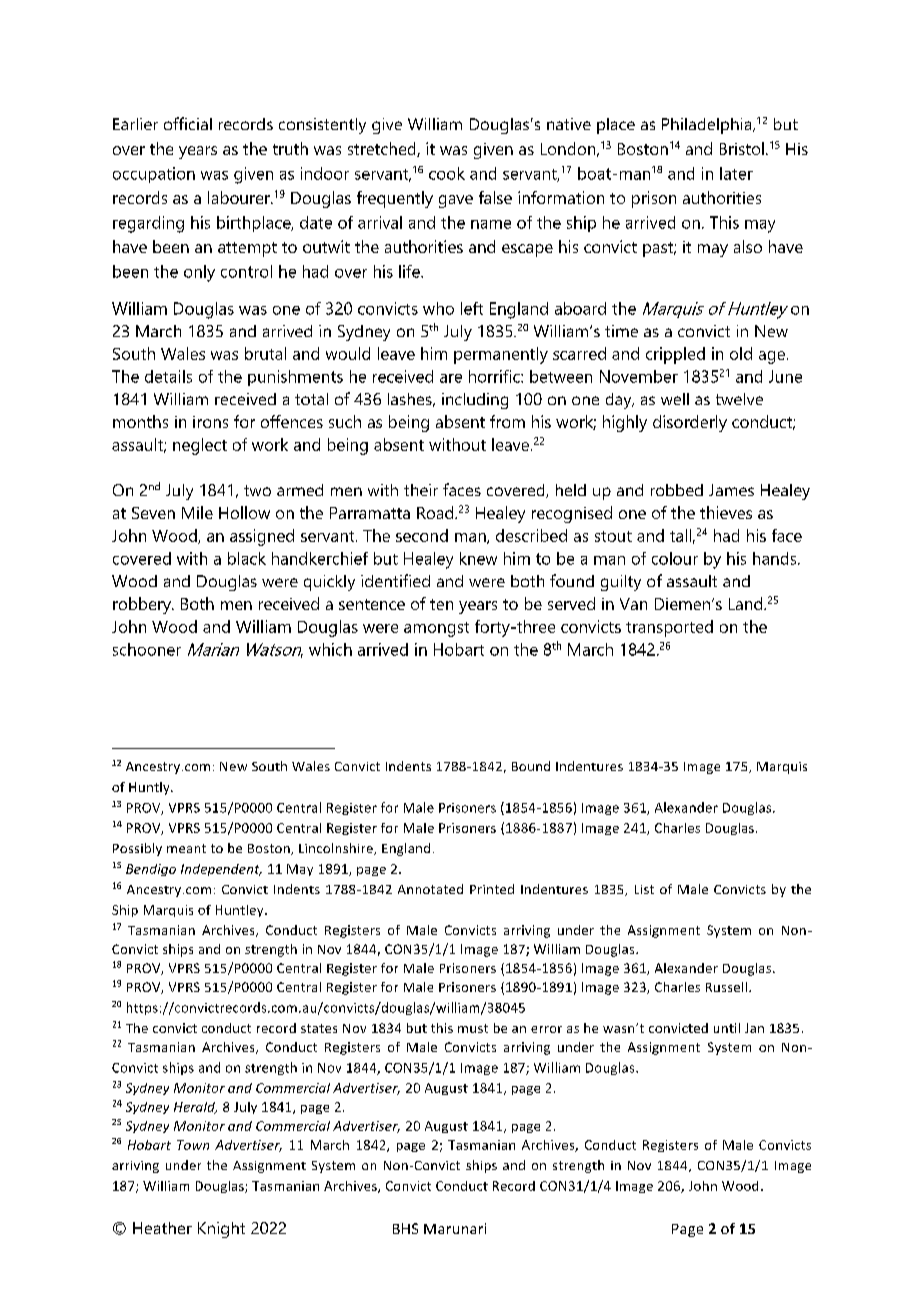 This screenshot has height=1308, width=924. What do you see at coordinates (188, 123) in the screenshot?
I see `official` at bounding box center [188, 123].
